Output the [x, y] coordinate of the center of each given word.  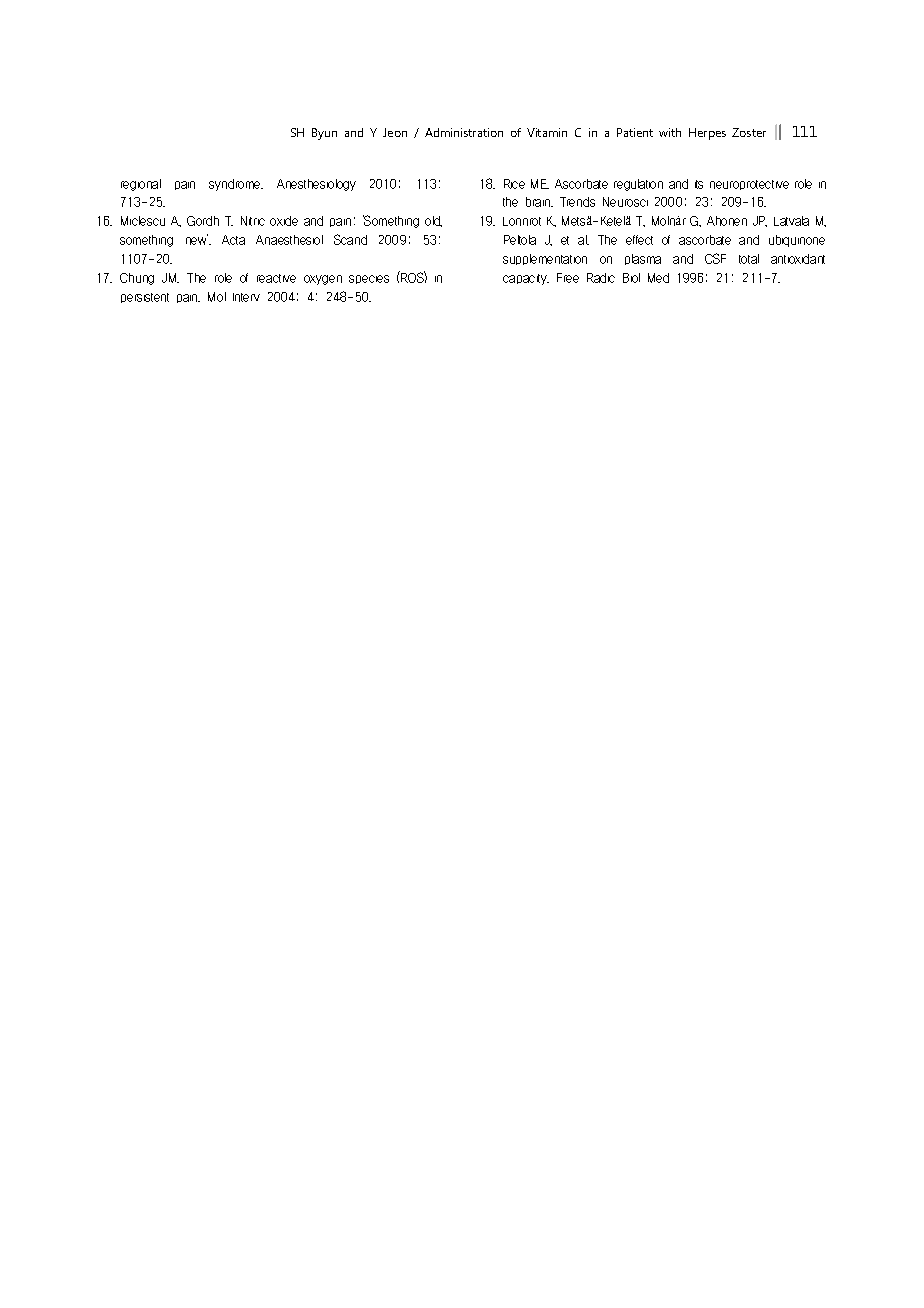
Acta [233, 240]
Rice [514, 184]
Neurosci [625, 202]
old [433, 221]
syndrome [236, 185]
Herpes [707, 134]
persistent [145, 298]
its [699, 184]
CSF [715, 258]
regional [141, 185]
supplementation [545, 259]
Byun [324, 134]
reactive [276, 278]
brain [539, 202]
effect [639, 240]
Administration [464, 132]
